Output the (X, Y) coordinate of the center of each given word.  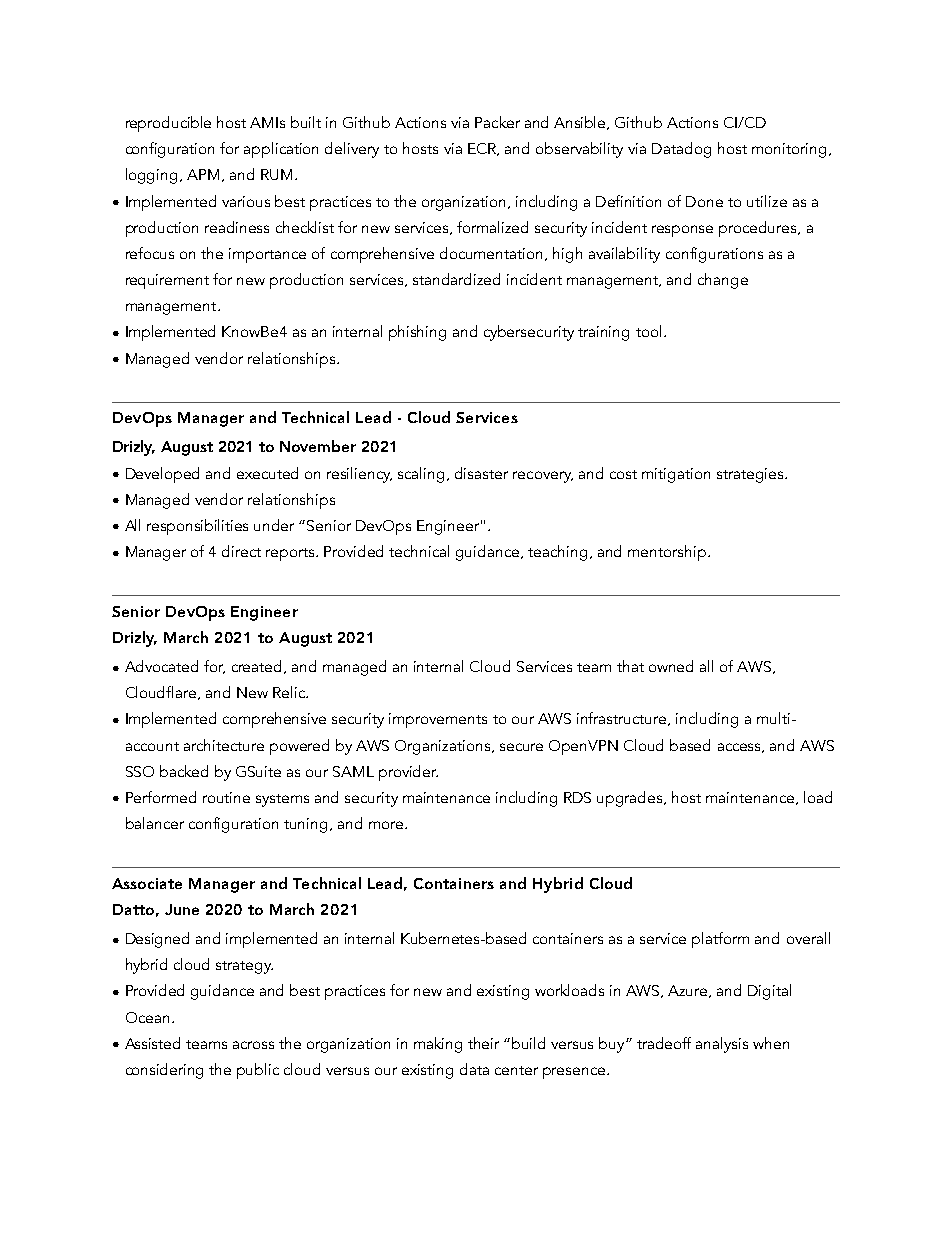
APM (203, 174)
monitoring (789, 150)
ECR (483, 149)
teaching (557, 553)
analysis (722, 1045)
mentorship (667, 553)
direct (241, 551)
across (253, 1045)
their (483, 1043)
